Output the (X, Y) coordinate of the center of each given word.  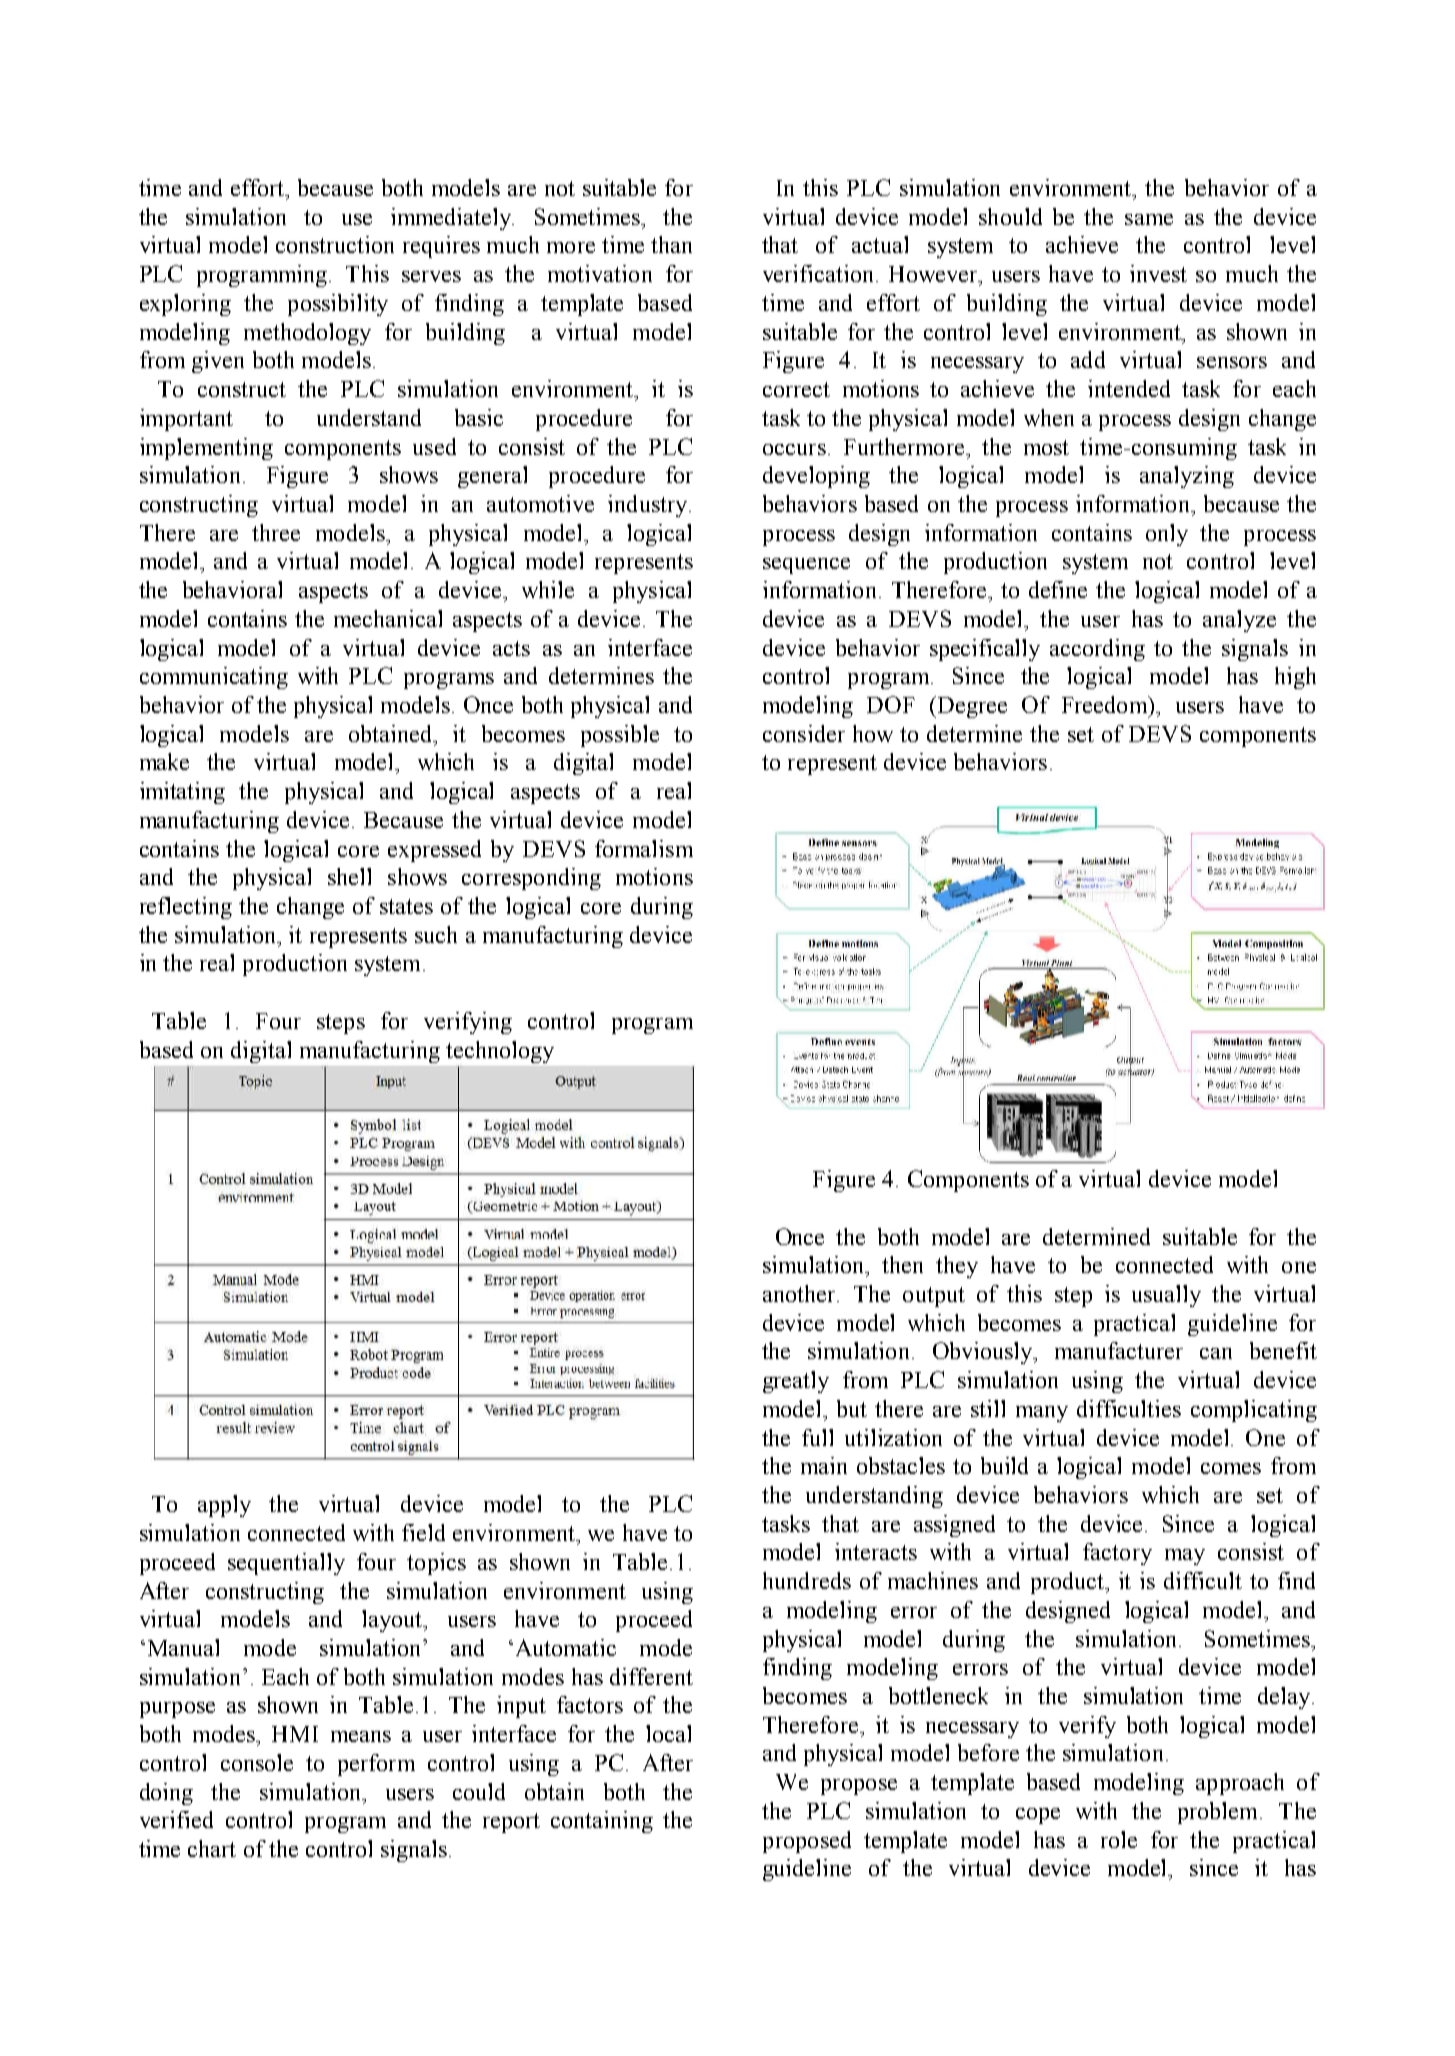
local (668, 1733)
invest (1158, 273)
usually (1166, 1296)
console (257, 1762)
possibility (338, 305)
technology (500, 1052)
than (671, 244)
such (436, 934)
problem (1219, 1813)
